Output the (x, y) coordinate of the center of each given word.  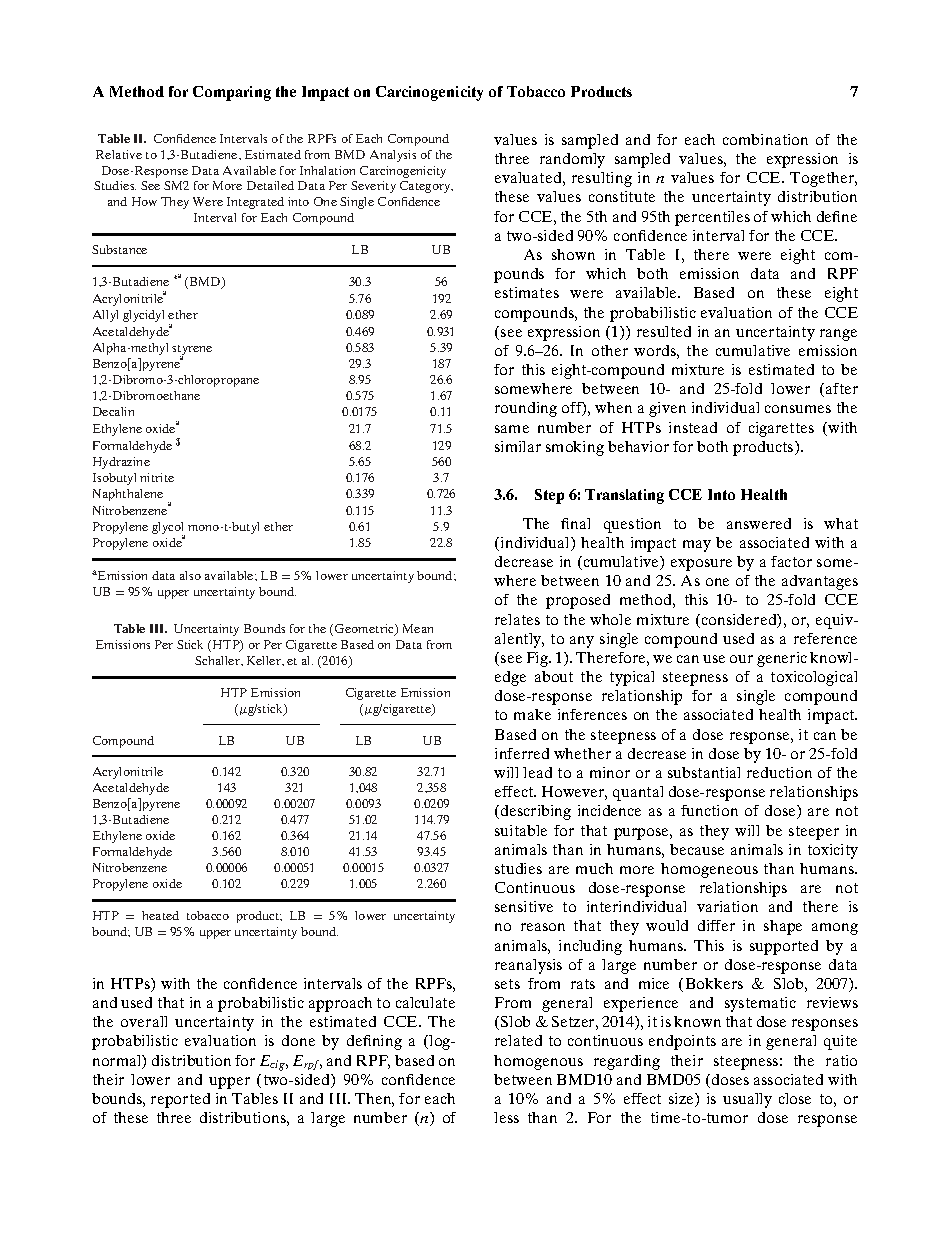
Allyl (105, 316)
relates (517, 619)
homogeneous (709, 870)
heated (160, 915)
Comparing (232, 93)
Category (426, 187)
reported (180, 1100)
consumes (798, 409)
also (190, 575)
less (506, 1117)
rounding (526, 409)
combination (765, 139)
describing (536, 812)
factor (791, 561)
